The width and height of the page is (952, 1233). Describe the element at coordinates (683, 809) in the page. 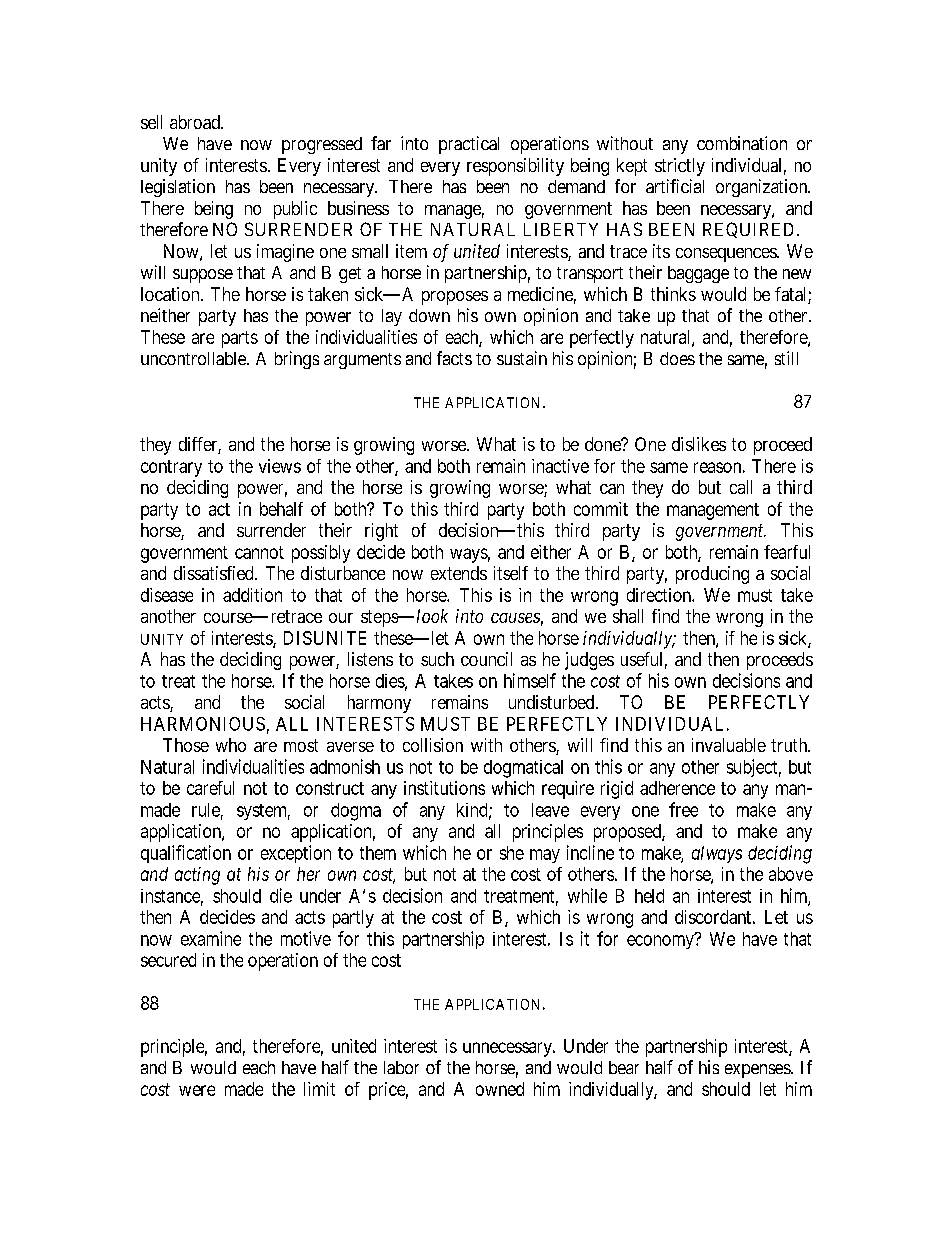

I see `free` at that location.
